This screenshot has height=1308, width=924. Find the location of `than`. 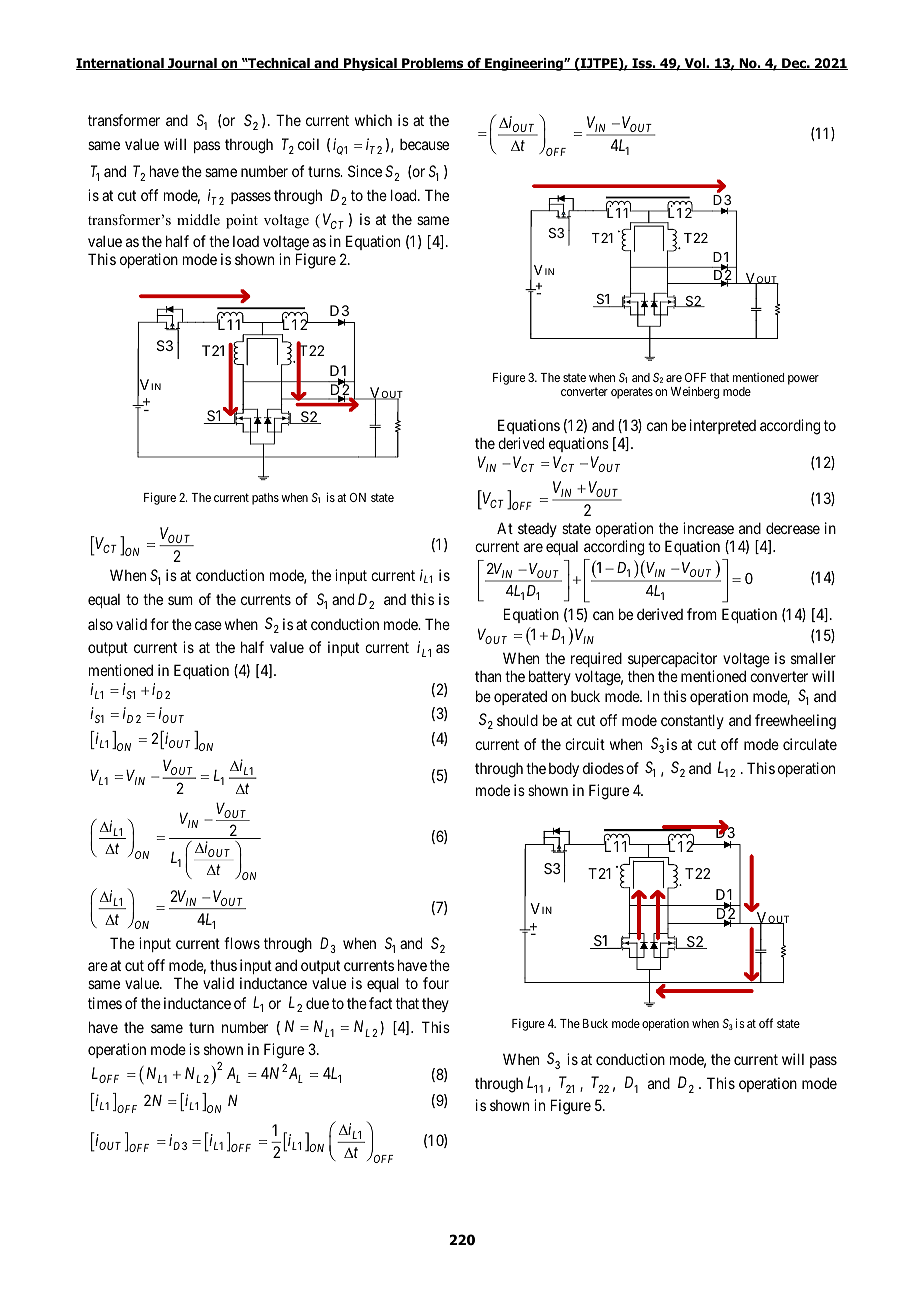

than is located at coordinates (488, 676).
